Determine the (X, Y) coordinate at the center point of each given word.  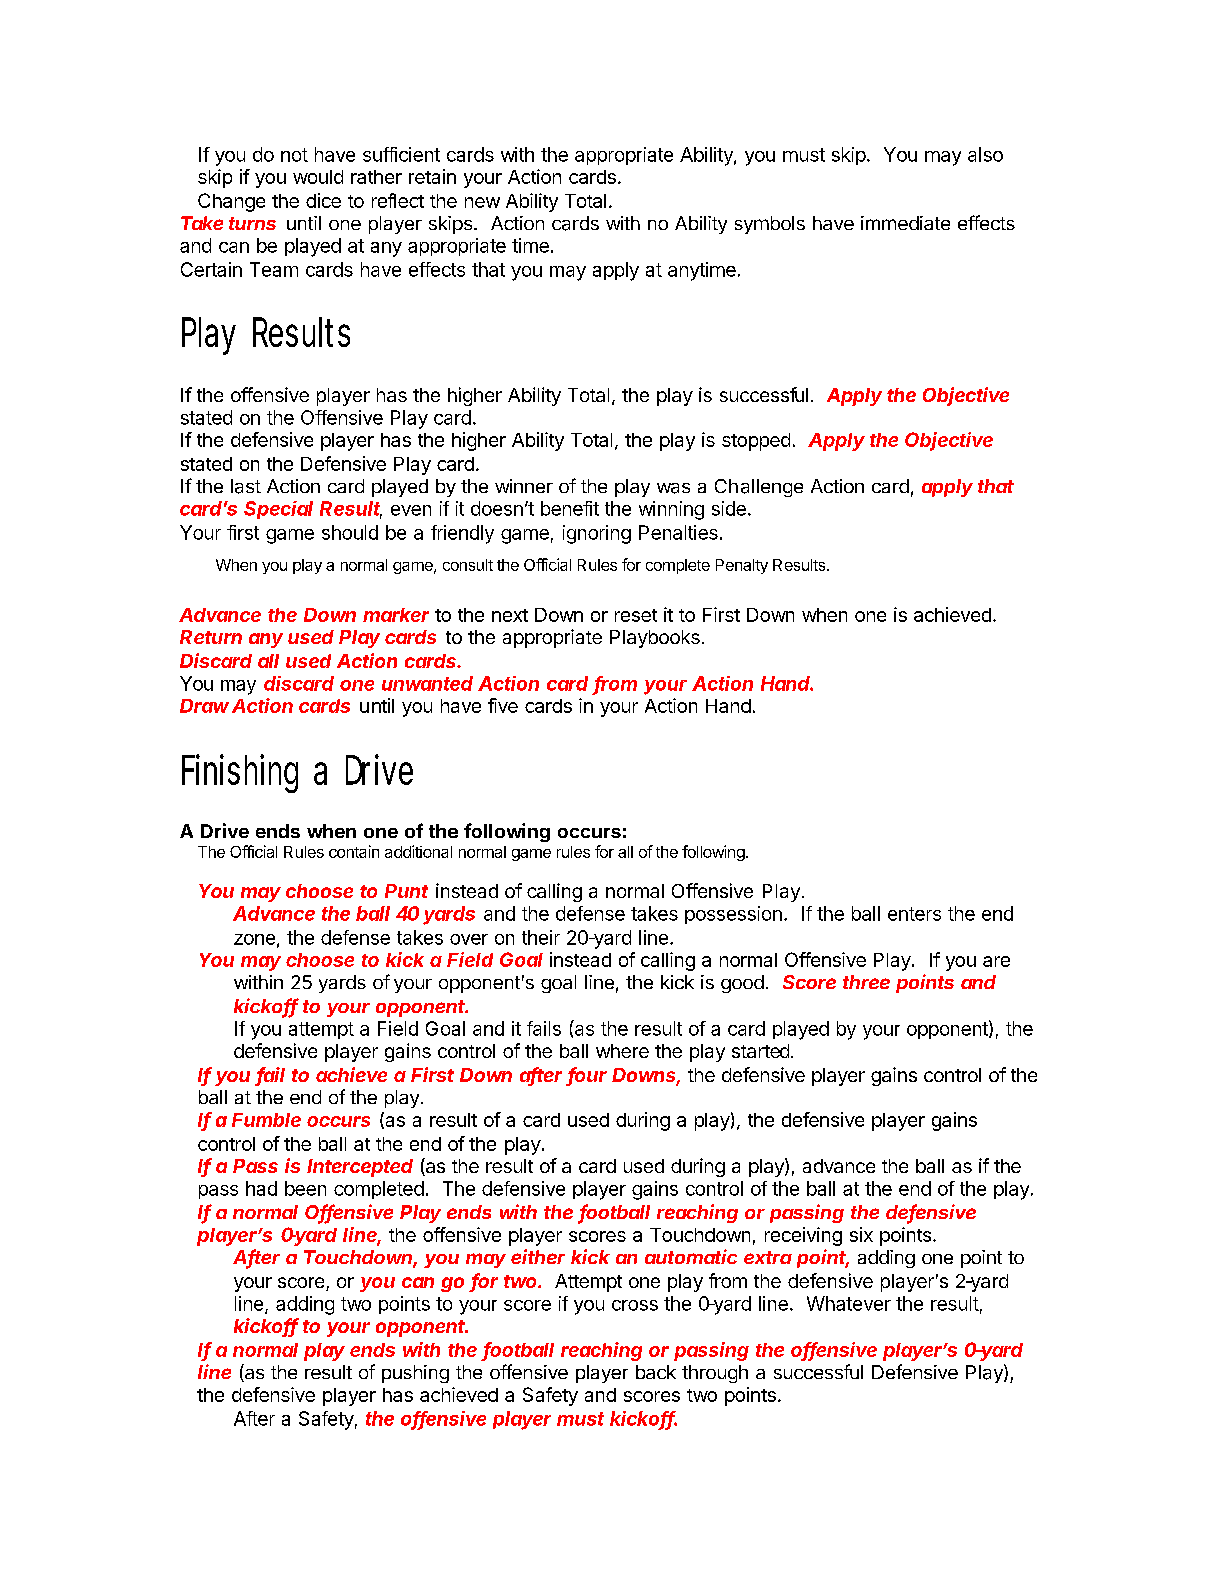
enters (914, 914)
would (318, 177)
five (503, 705)
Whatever (849, 1303)
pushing (415, 1374)
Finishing (240, 773)
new (482, 202)
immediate (905, 223)
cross (635, 1305)
